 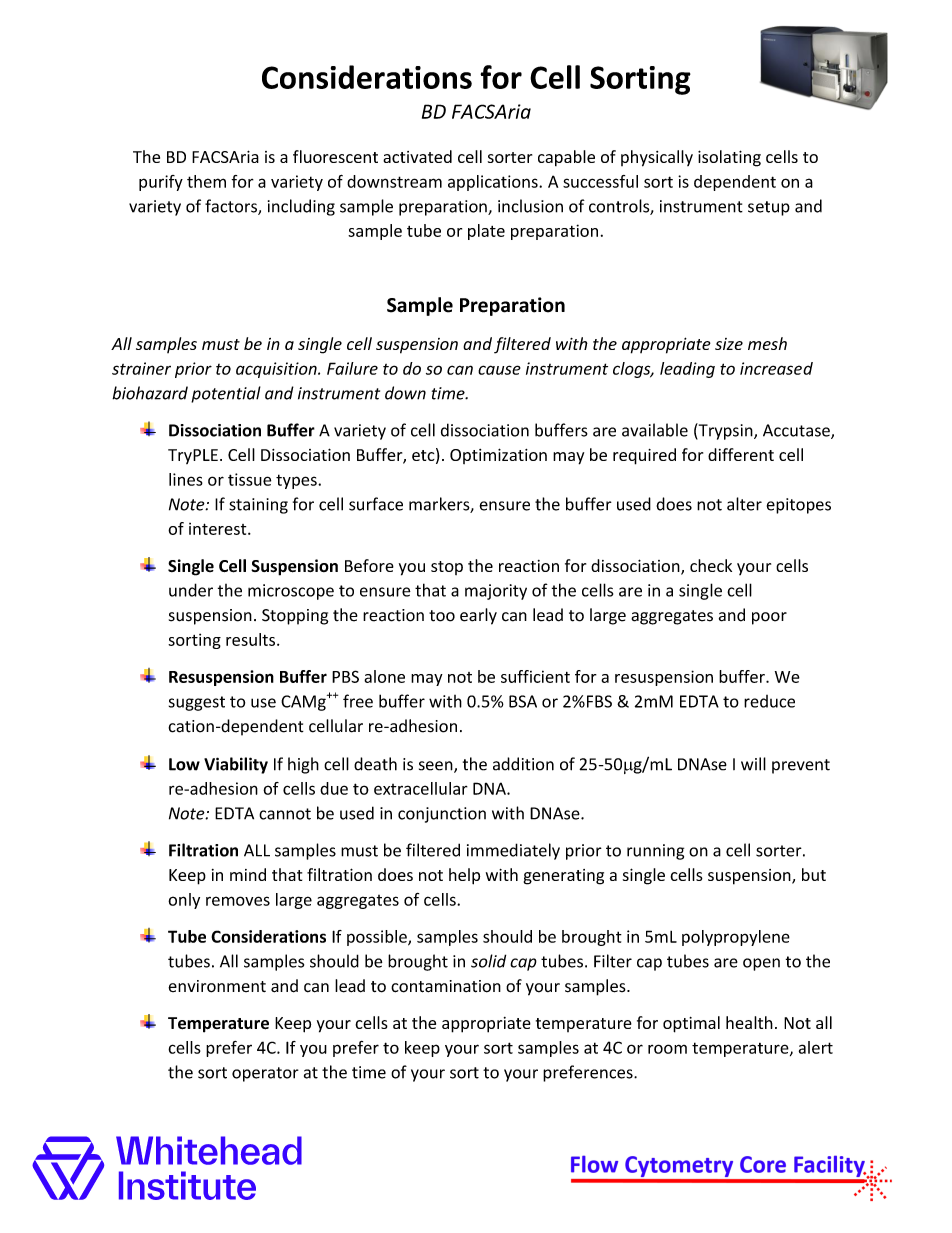 What do you see at coordinates (530, 206) in the screenshot?
I see `inclusion` at bounding box center [530, 206].
